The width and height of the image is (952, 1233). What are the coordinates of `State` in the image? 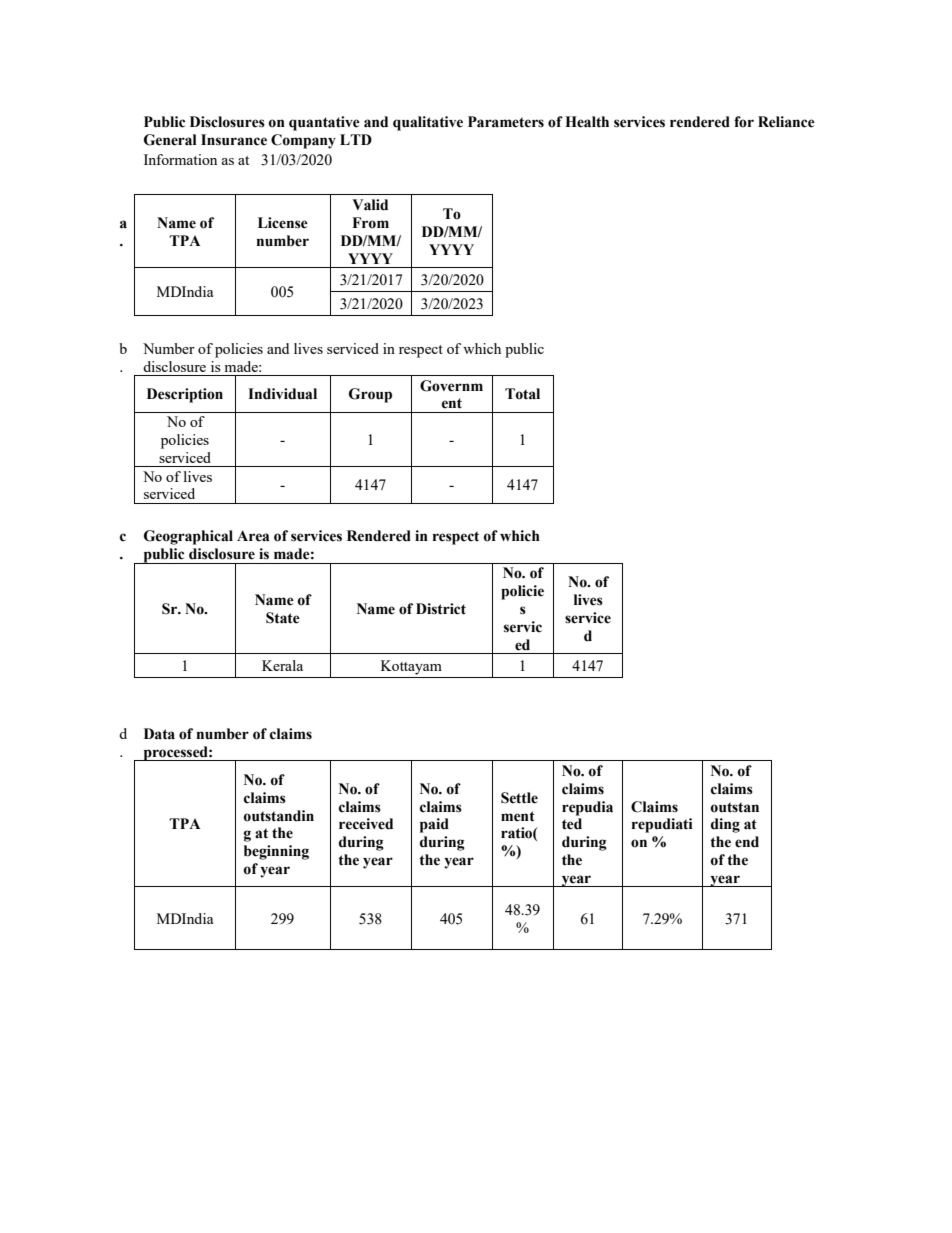 It's located at (283, 618).
